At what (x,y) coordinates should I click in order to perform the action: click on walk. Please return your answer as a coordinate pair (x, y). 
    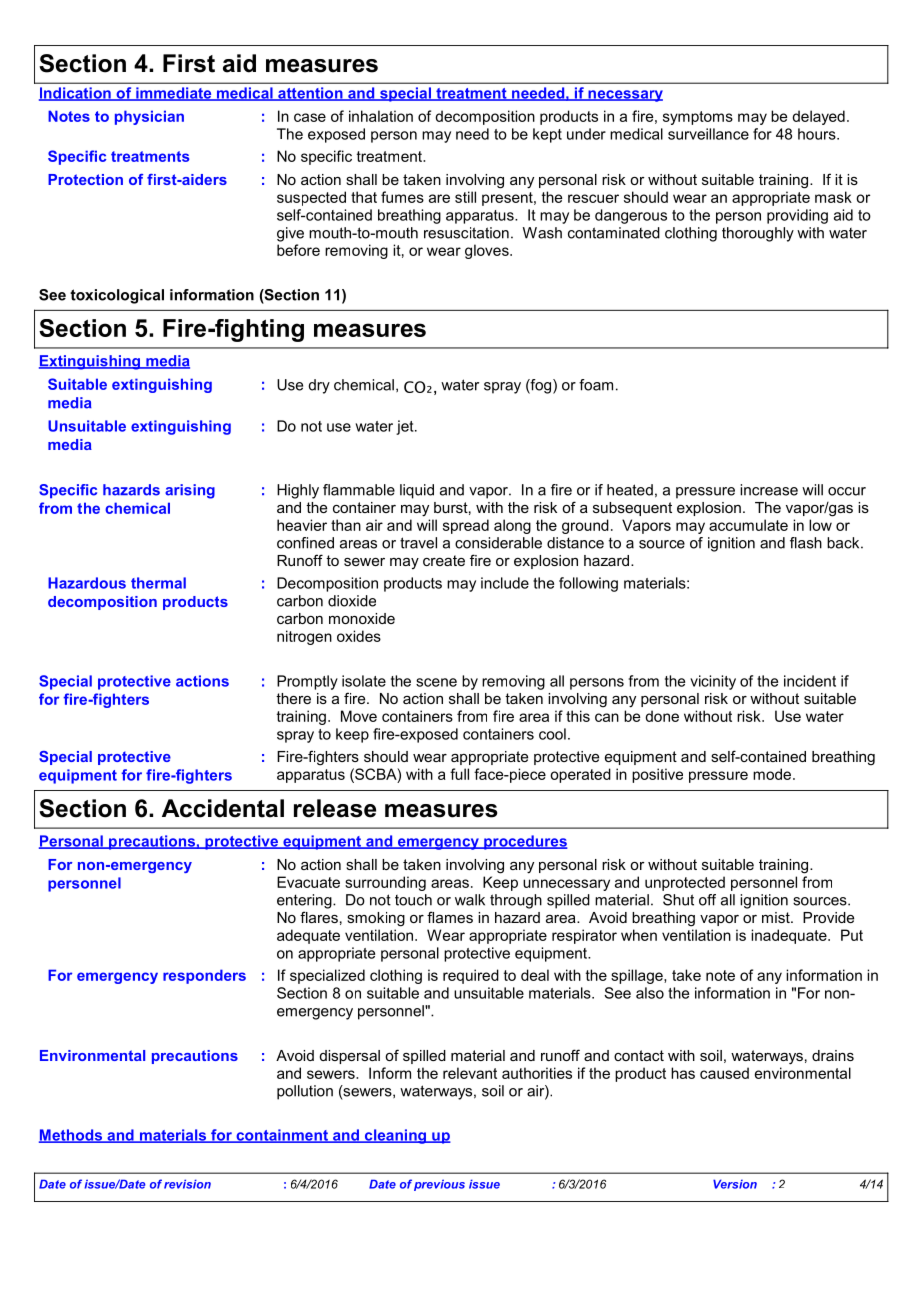
    Looking at the image, I should click on (470, 900).
